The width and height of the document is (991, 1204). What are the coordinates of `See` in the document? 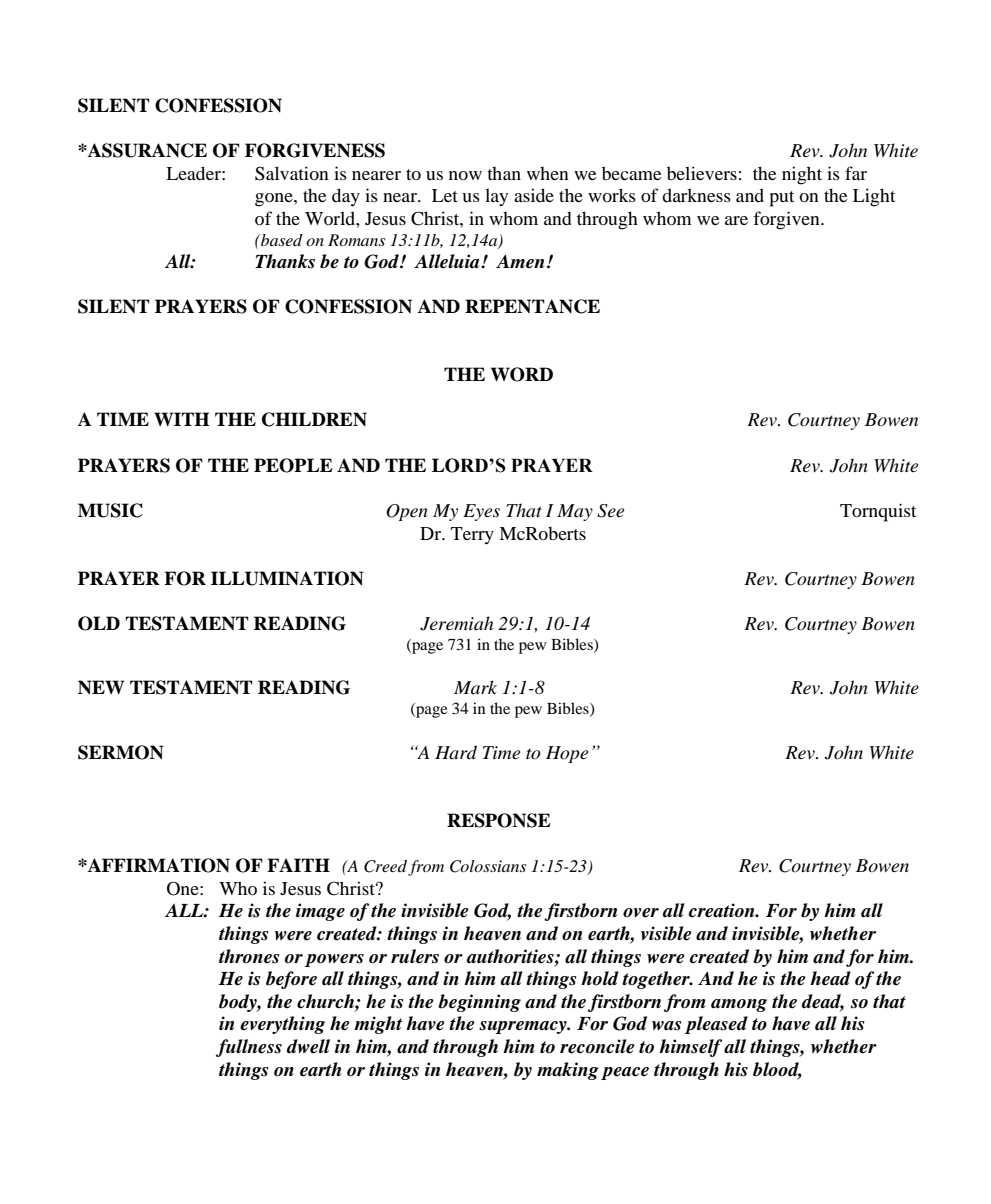 It's located at (610, 511).
